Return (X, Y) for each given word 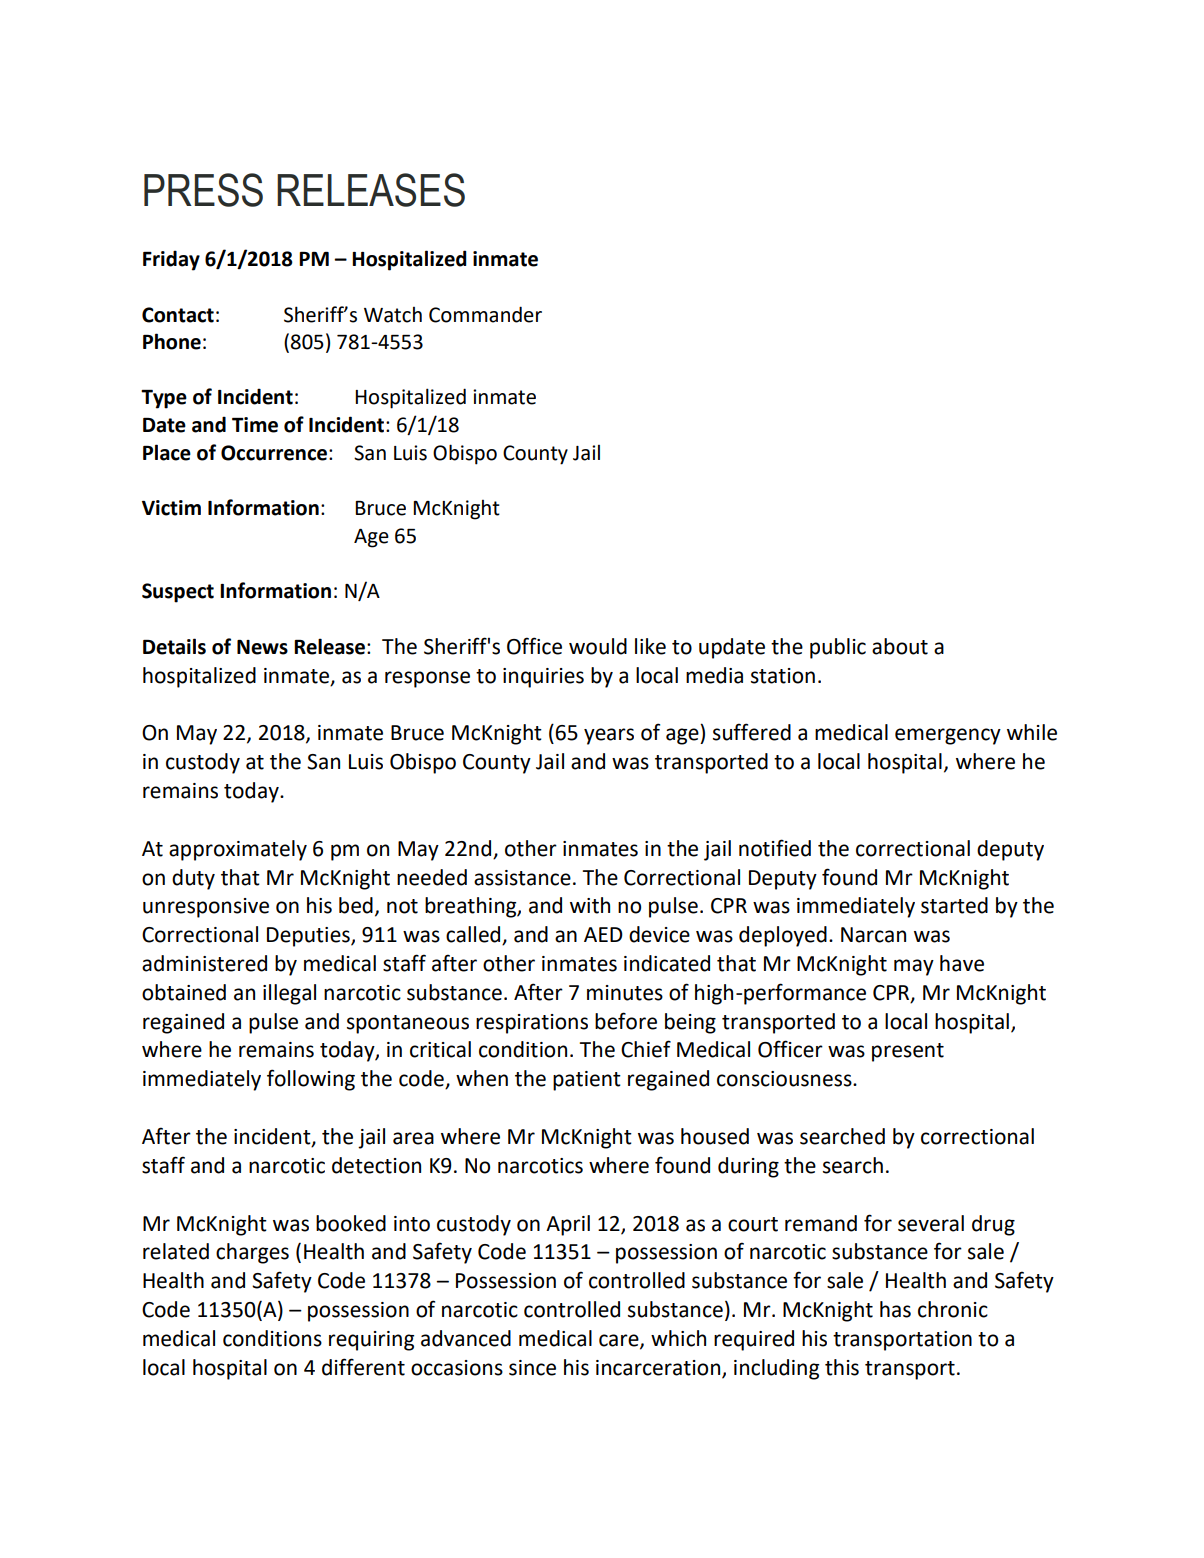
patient (587, 1081)
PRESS (203, 190)
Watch (393, 315)
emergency (948, 736)
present (908, 1052)
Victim (171, 508)
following (311, 1080)
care (620, 1341)
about (900, 646)
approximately (238, 850)
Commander (485, 314)
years (609, 736)
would (598, 646)
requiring (371, 1341)
